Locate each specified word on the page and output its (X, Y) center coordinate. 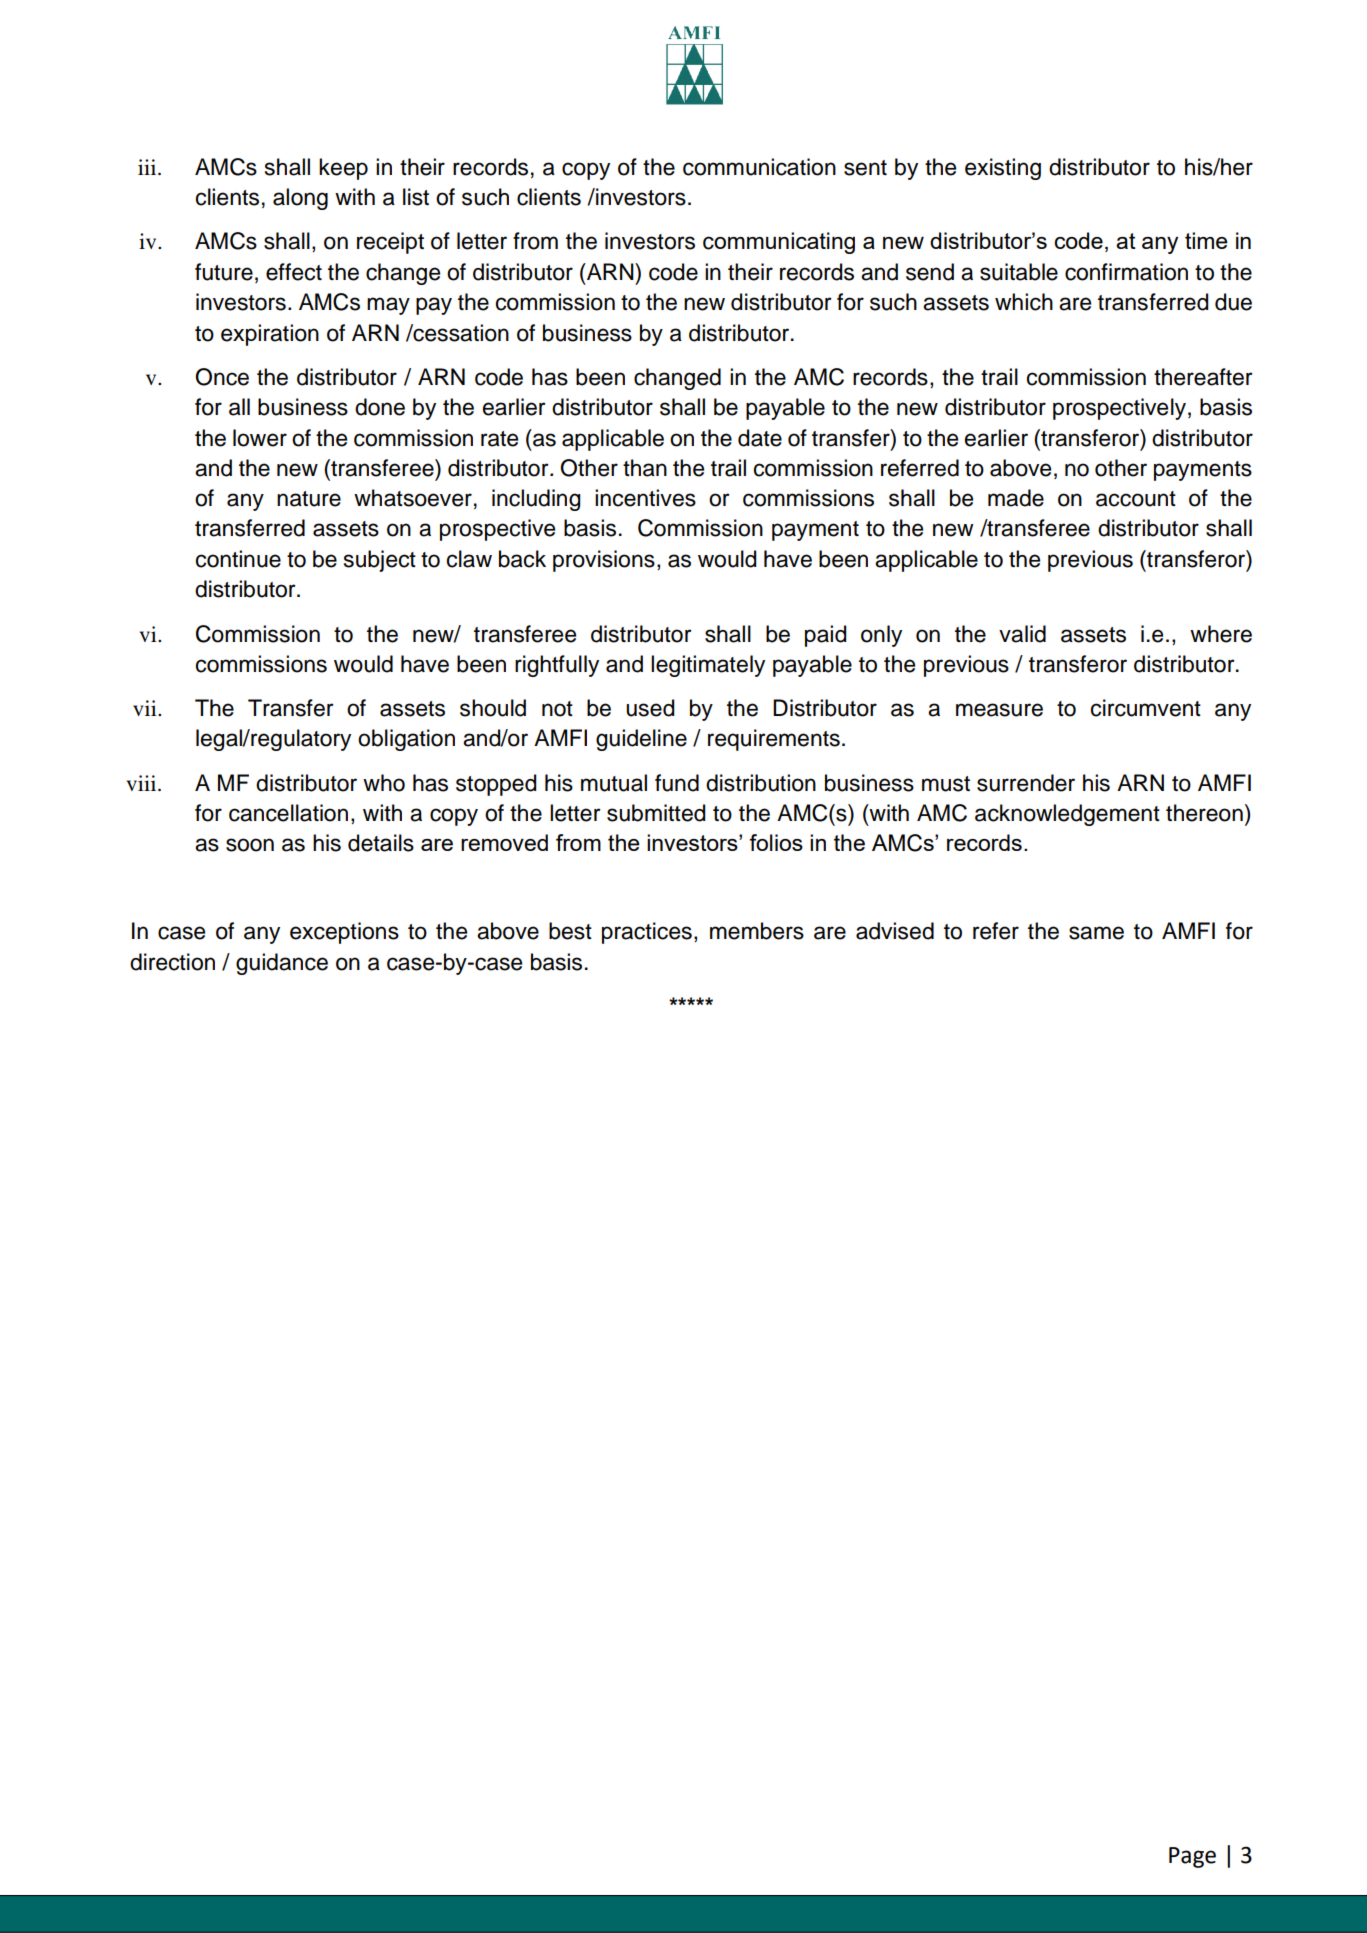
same (1096, 933)
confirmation (1126, 272)
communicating (779, 243)
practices (647, 933)
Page (1192, 1857)
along (300, 199)
